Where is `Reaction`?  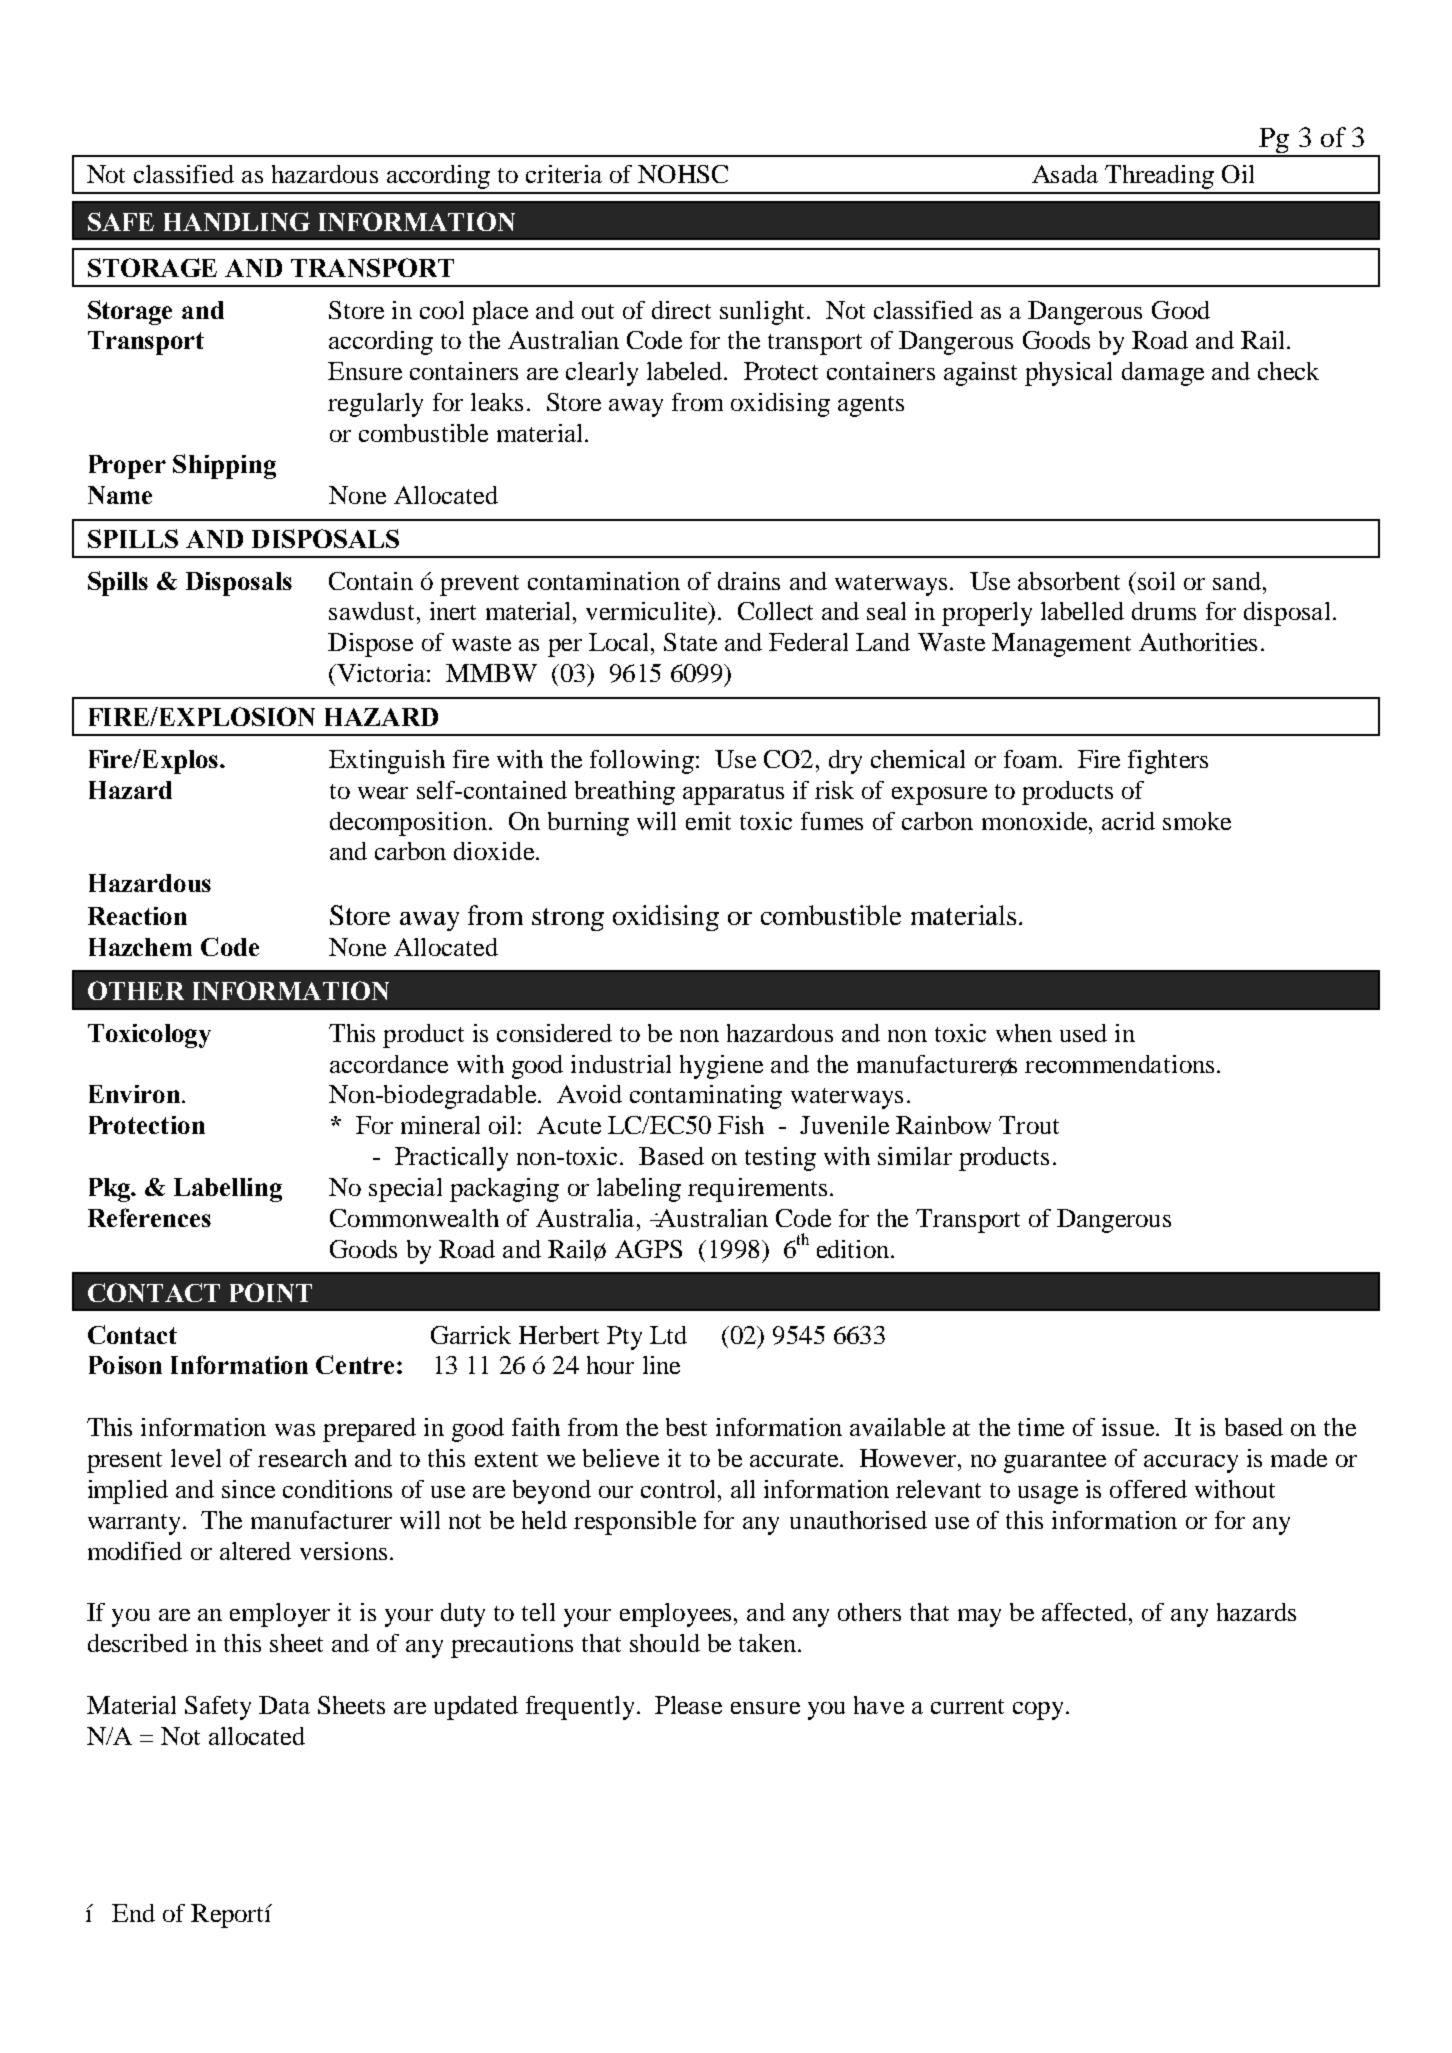
Reaction is located at coordinates (137, 916).
